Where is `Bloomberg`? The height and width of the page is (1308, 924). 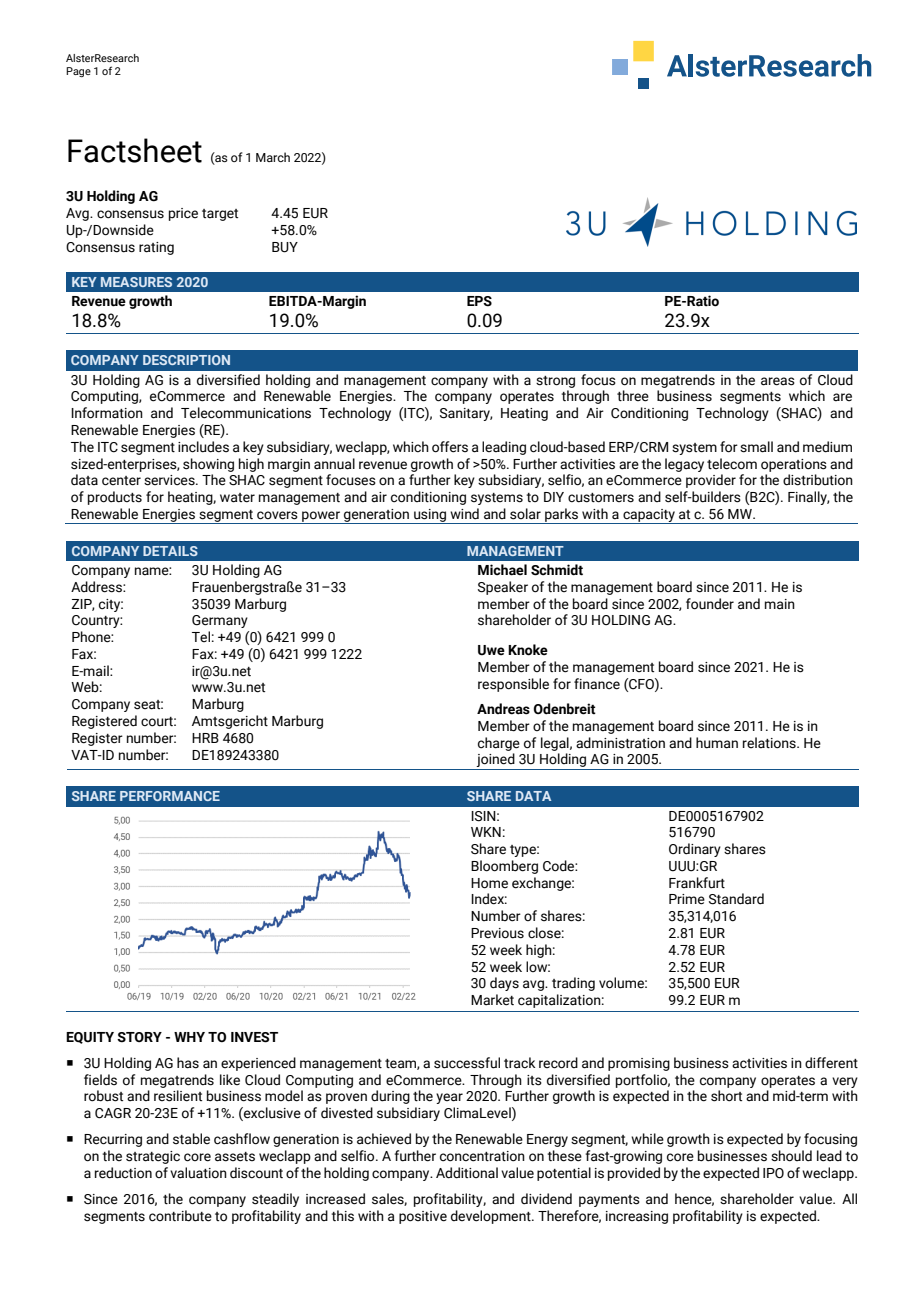 Bloomberg is located at coordinates (504, 867).
